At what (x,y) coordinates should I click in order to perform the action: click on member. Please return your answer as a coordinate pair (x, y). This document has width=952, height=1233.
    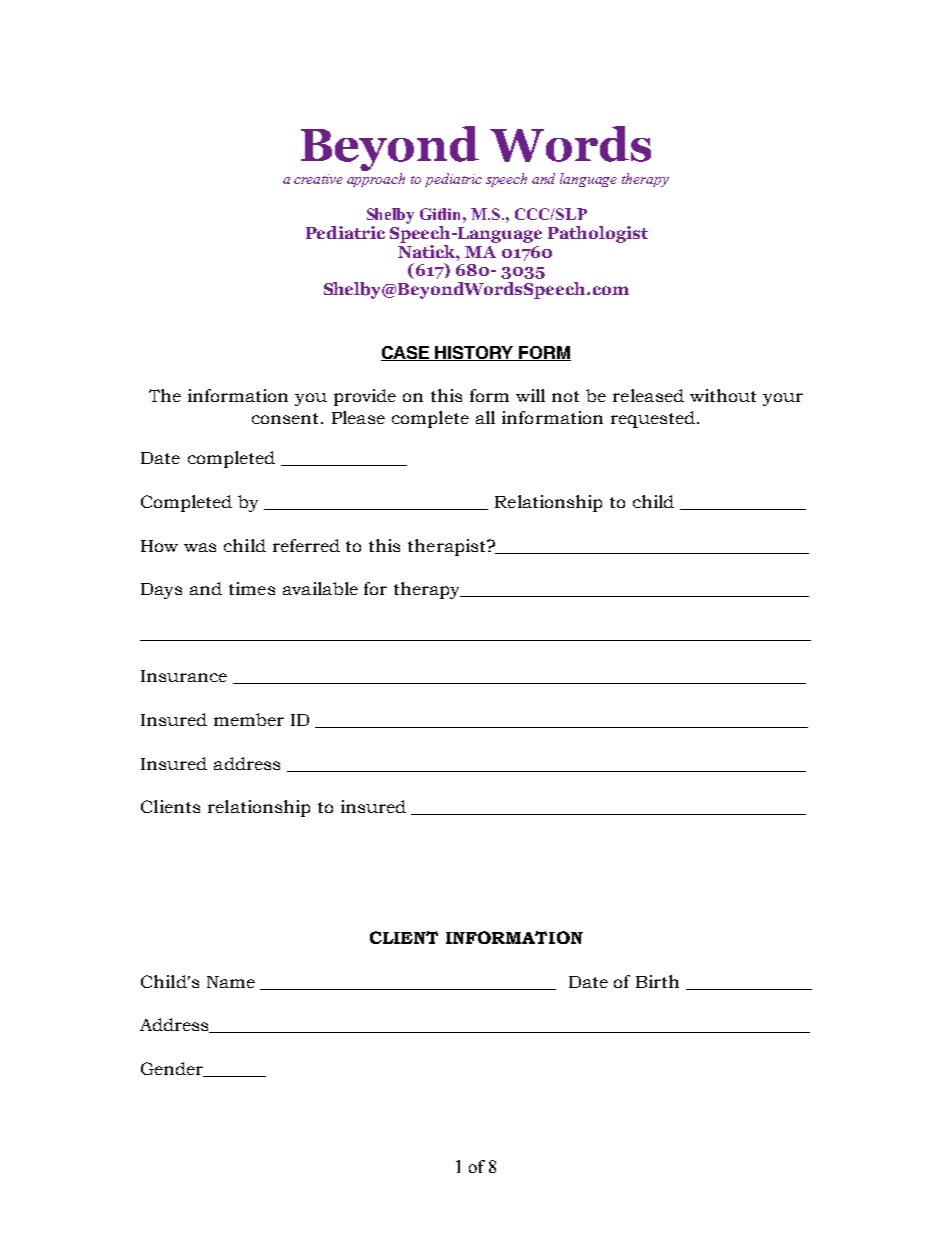
    Looking at the image, I should click on (249, 719).
